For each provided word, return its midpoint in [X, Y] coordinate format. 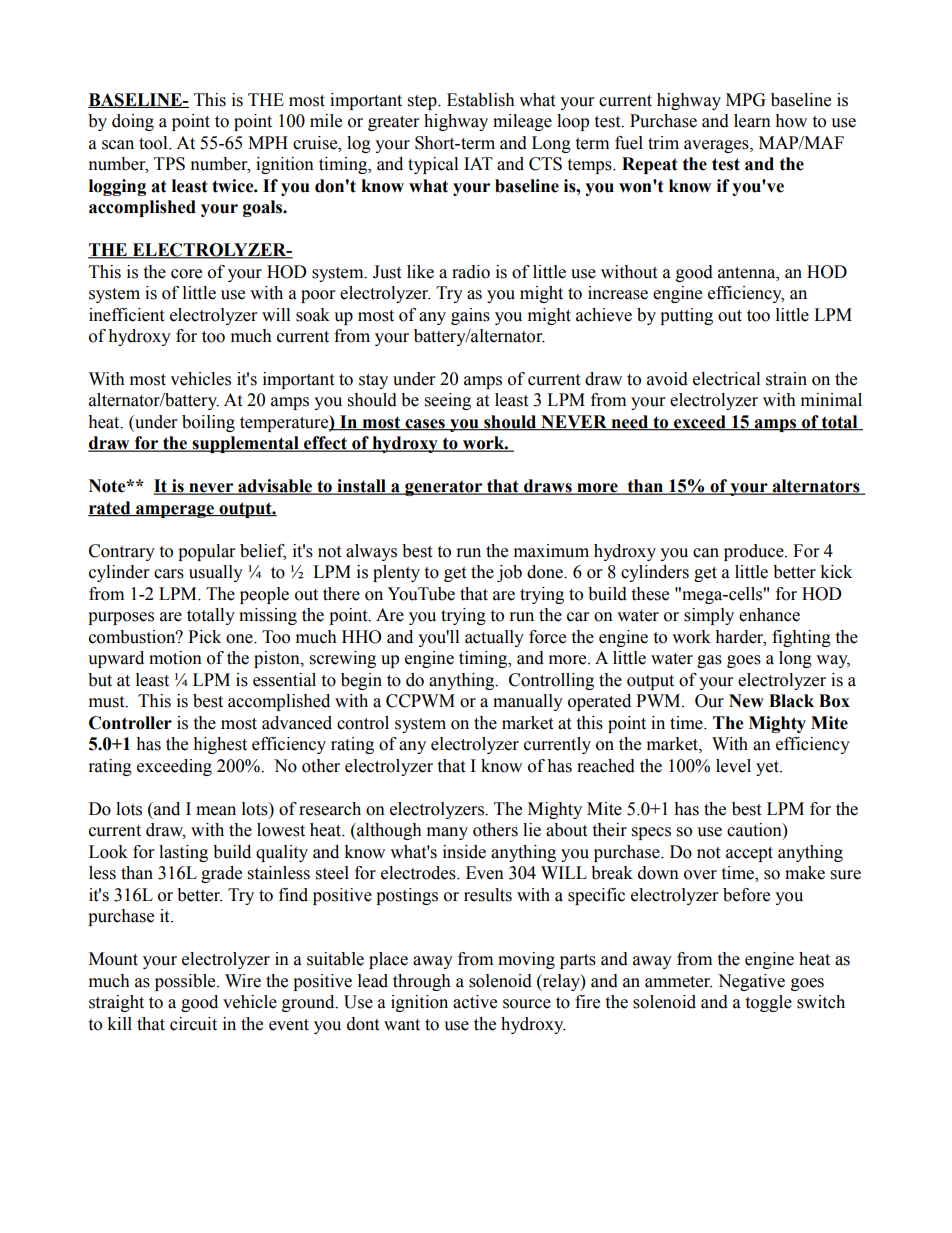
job [509, 573]
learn [752, 121]
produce [755, 552]
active [475, 1002]
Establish [481, 100]
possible [186, 982]
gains [470, 316]
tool [154, 143]
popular [206, 552]
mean [216, 811]
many [447, 833]
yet [769, 768]
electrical [726, 379]
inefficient [126, 315]
